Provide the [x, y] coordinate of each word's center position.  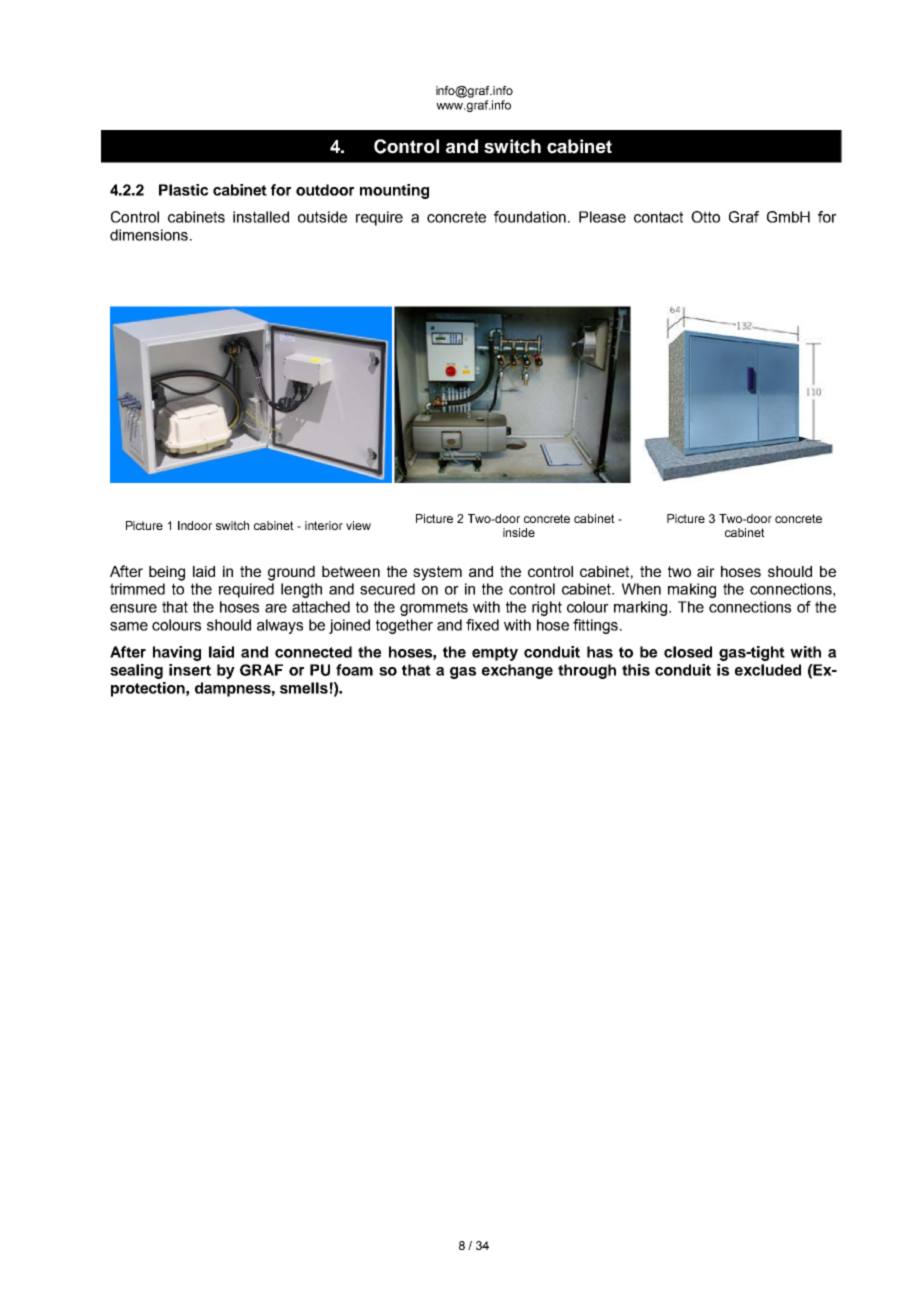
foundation [530, 217]
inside [519, 532]
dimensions [149, 235]
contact [658, 217]
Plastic [183, 190]
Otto [705, 217]
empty [495, 654]
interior [324, 525]
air [706, 571]
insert [190, 670]
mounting [394, 191]
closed [688, 652]
